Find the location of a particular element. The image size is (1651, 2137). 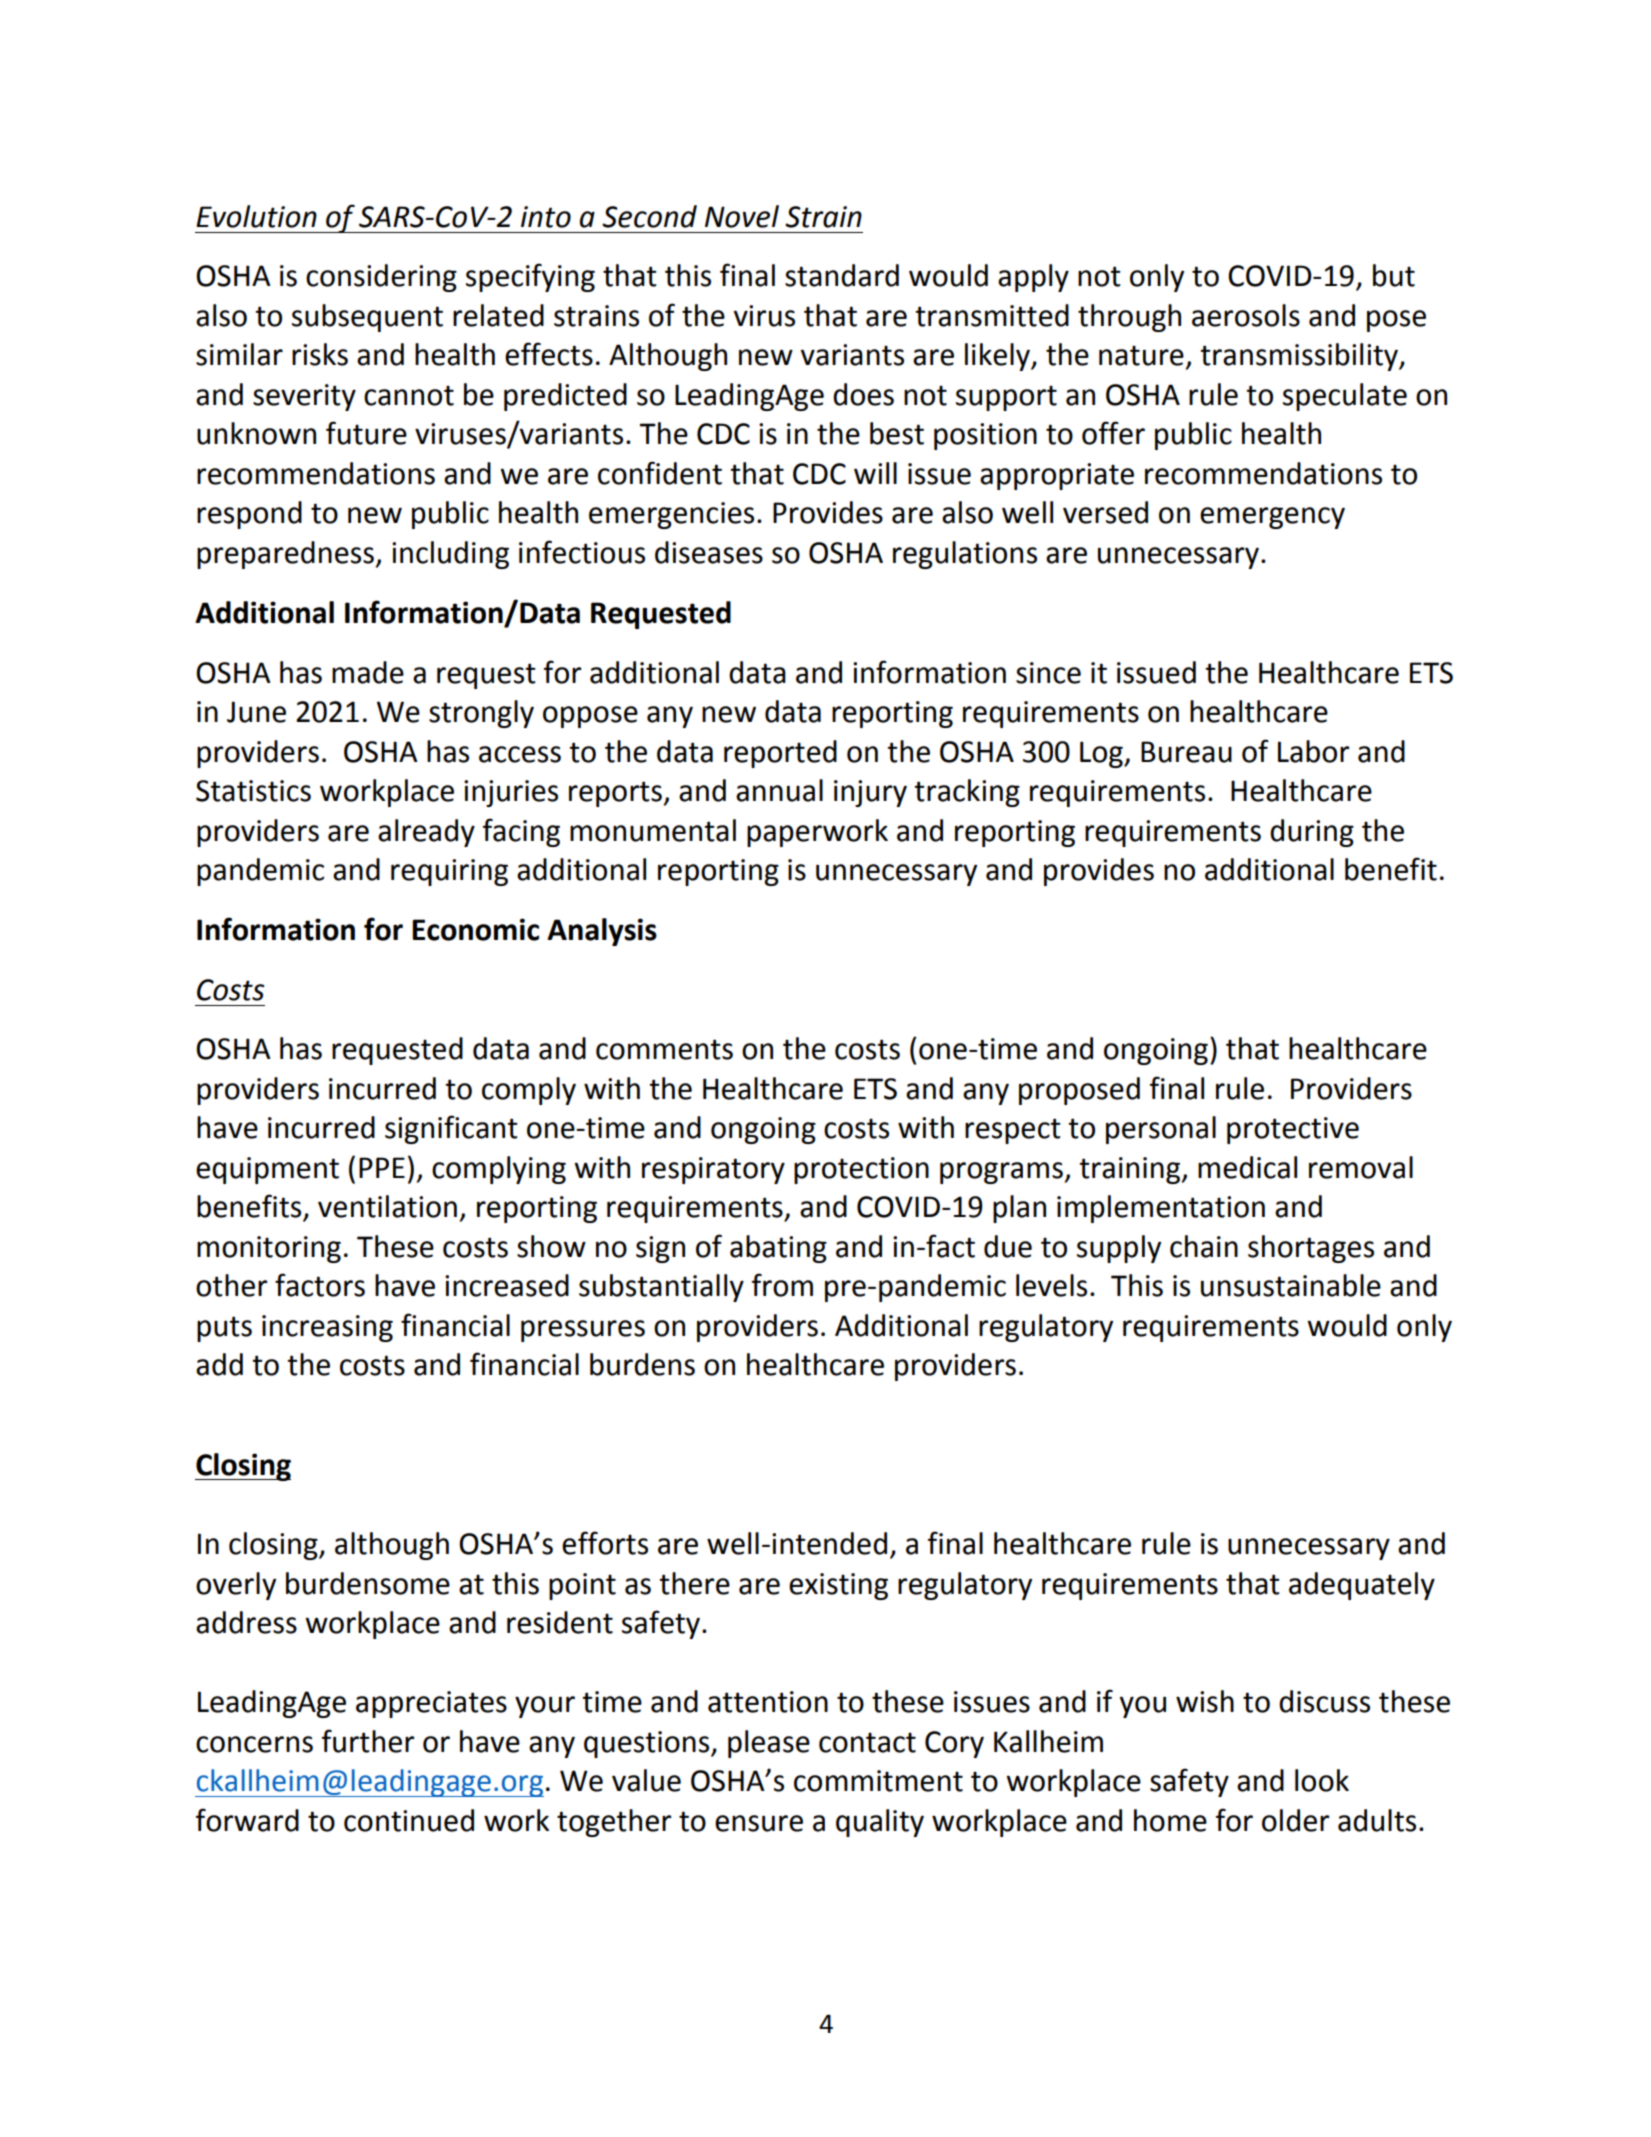

from is located at coordinates (782, 1285).
